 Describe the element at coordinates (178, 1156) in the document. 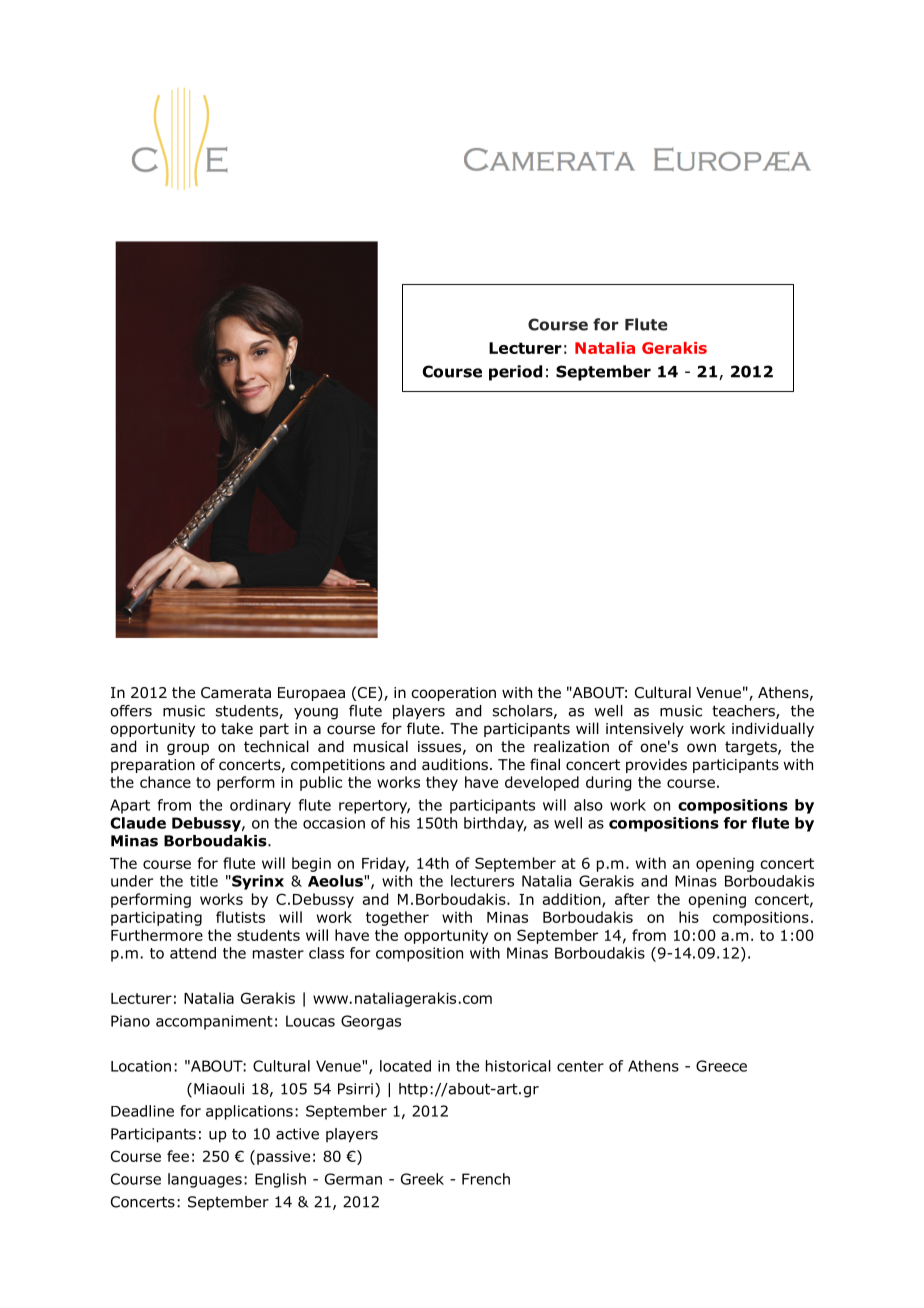

I see `fee` at that location.
